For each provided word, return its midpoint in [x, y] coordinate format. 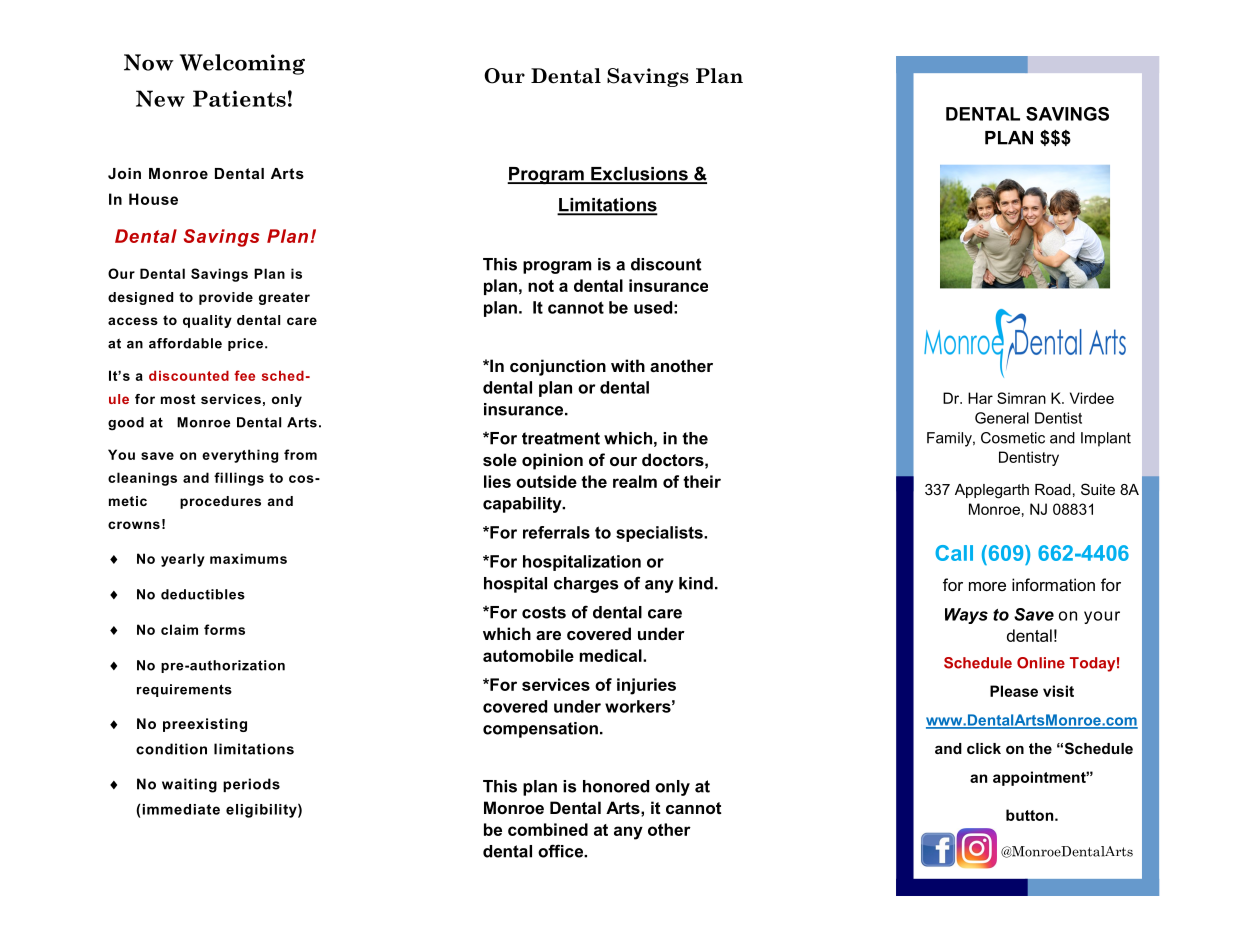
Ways [966, 616]
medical [612, 655]
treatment [561, 438]
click [984, 748]
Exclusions [639, 175]
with [628, 365]
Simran [1021, 398]
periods [251, 785]
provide [226, 298]
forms [224, 629]
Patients [239, 98]
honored [616, 786]
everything [240, 456]
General [1002, 418]
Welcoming [242, 64]
